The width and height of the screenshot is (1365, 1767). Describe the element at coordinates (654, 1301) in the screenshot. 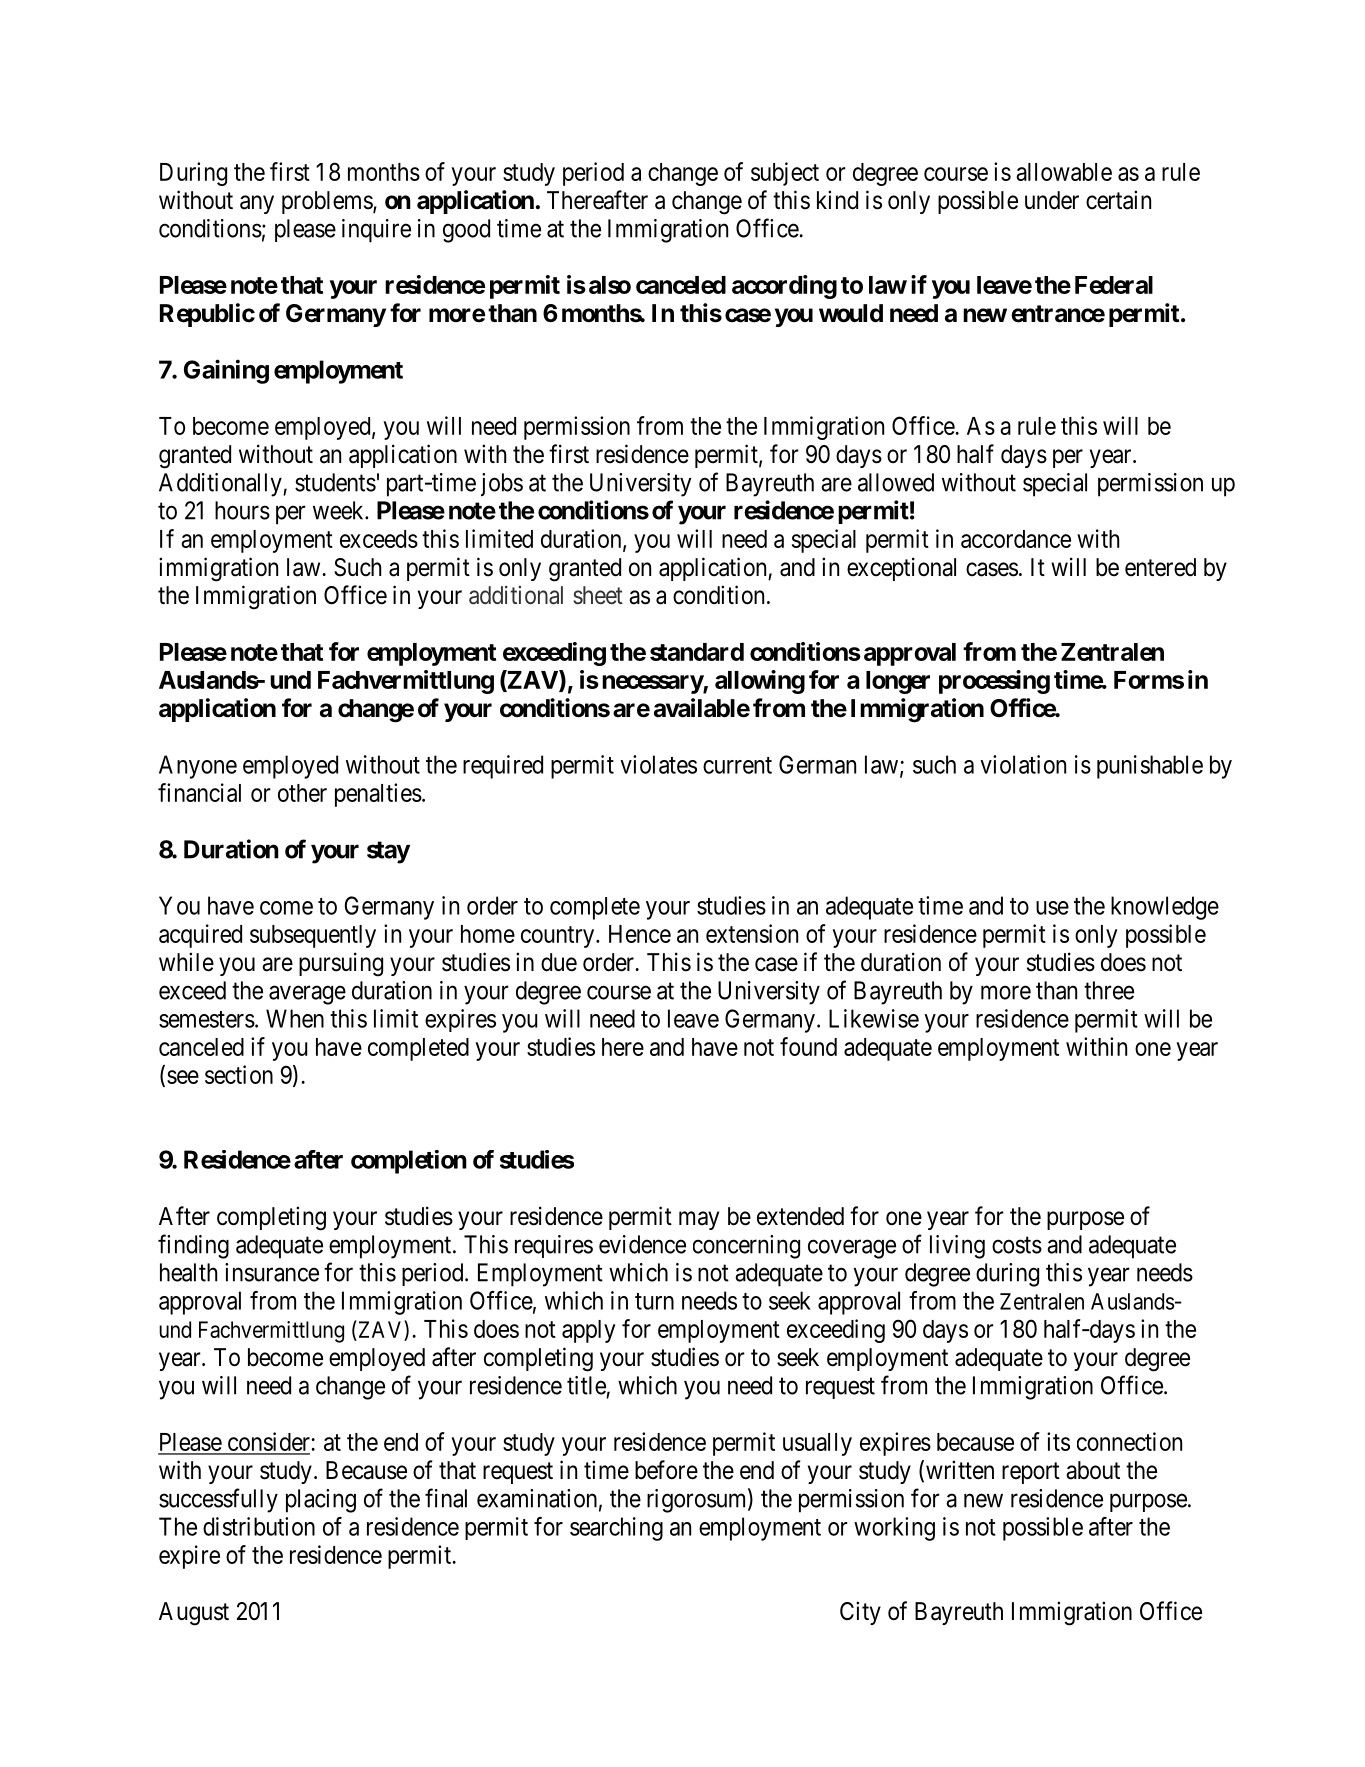

I see `turn` at that location.
